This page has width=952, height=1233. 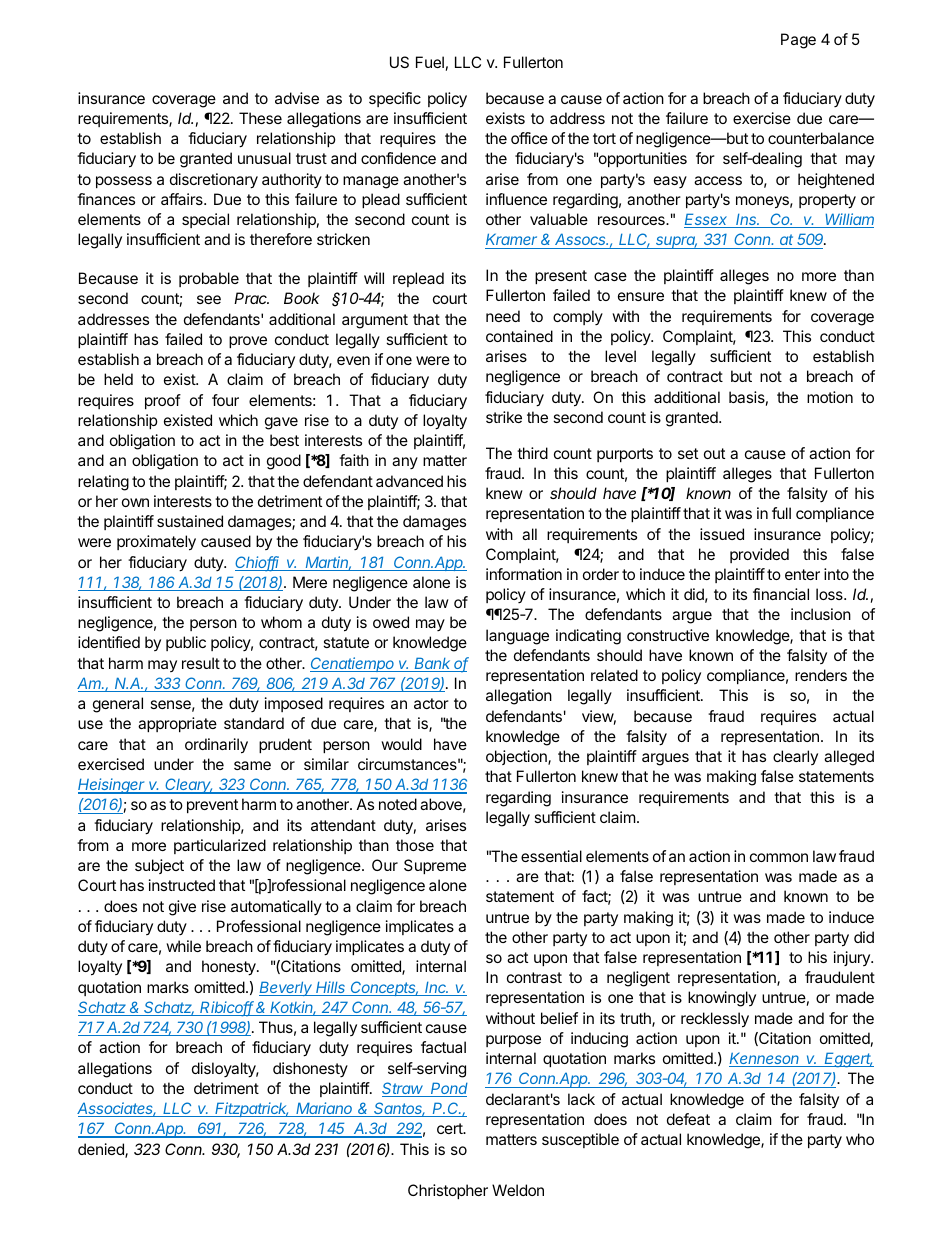 I want to click on Page, so click(x=798, y=41).
